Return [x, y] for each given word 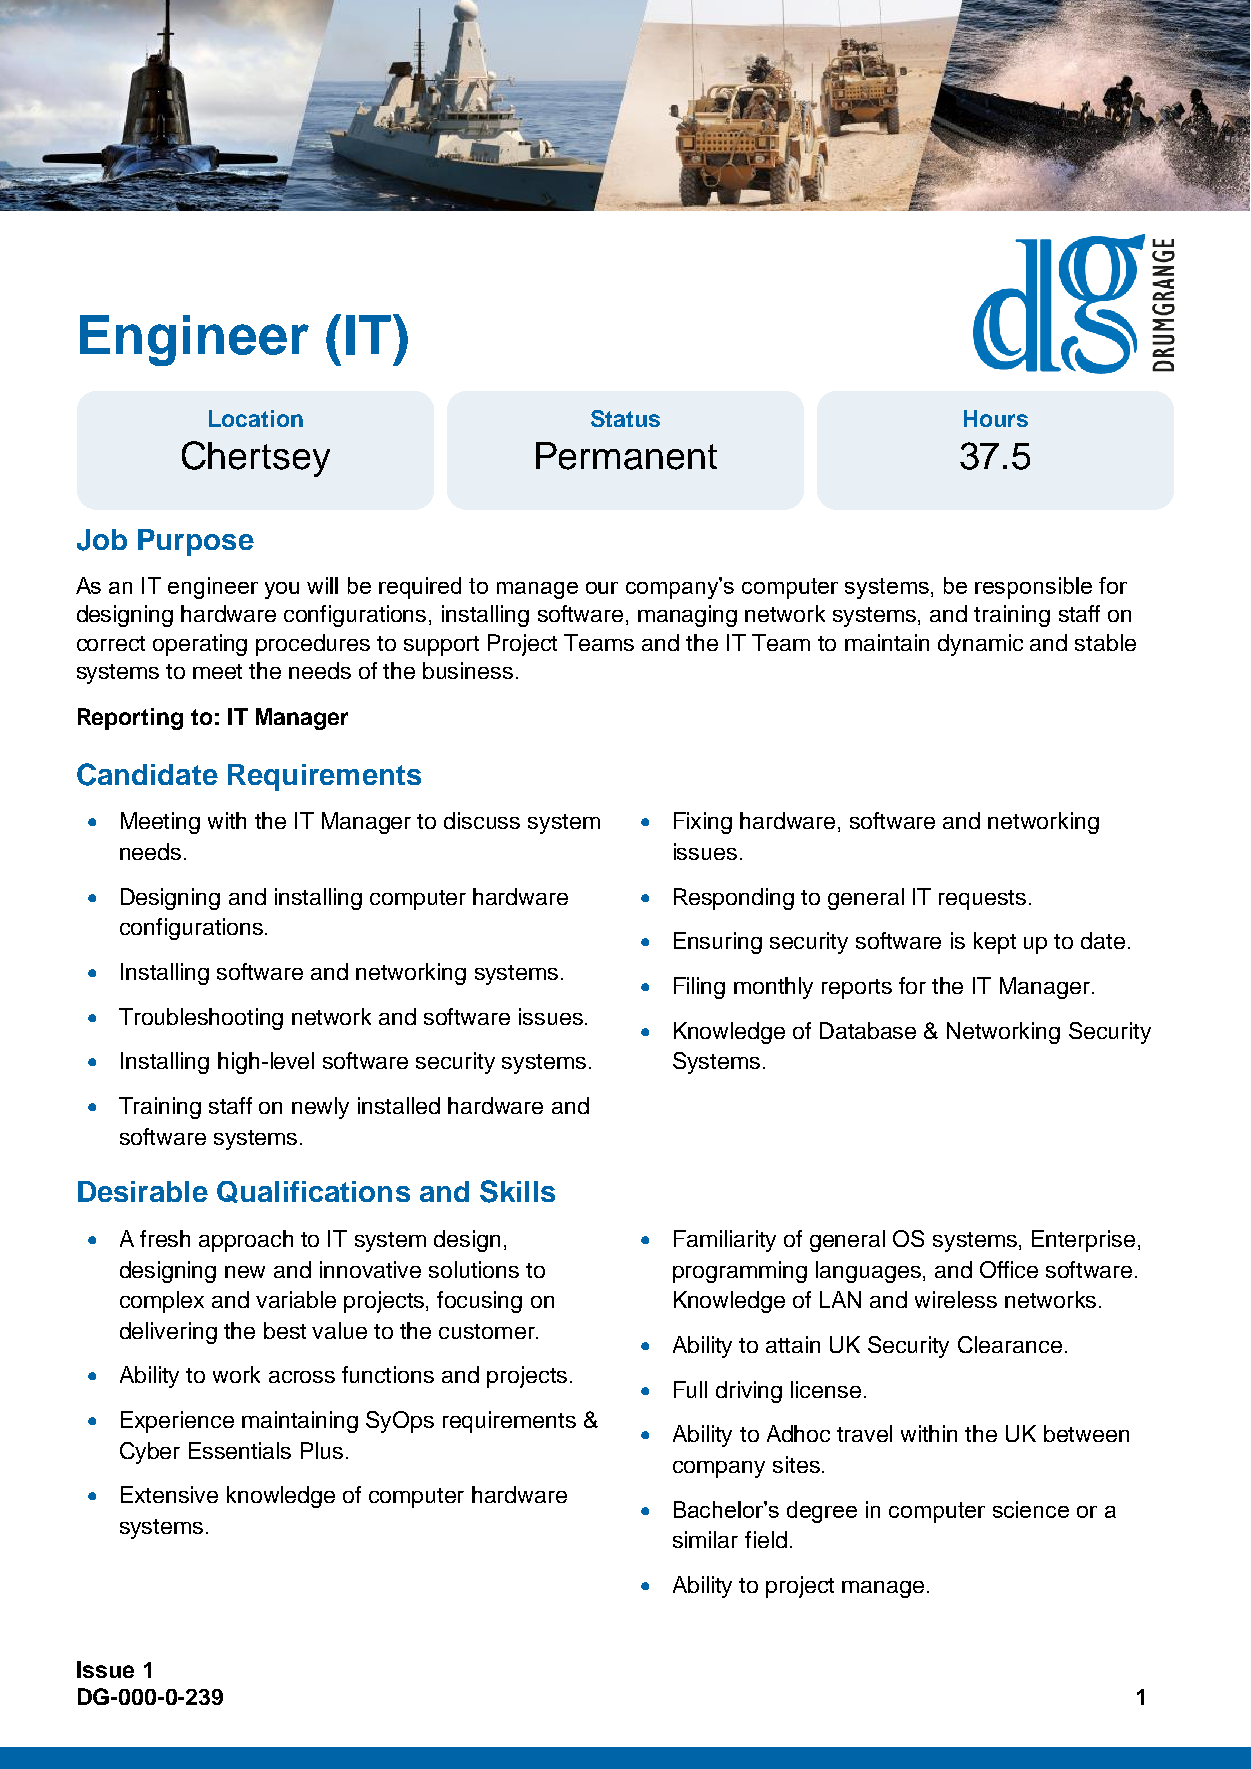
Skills [517, 1191]
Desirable [143, 1191]
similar [705, 1539]
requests [982, 900]
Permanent [626, 456]
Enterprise [1083, 1241]
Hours [996, 418]
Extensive [169, 1494]
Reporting [130, 719]
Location [256, 418]
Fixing [703, 823]
